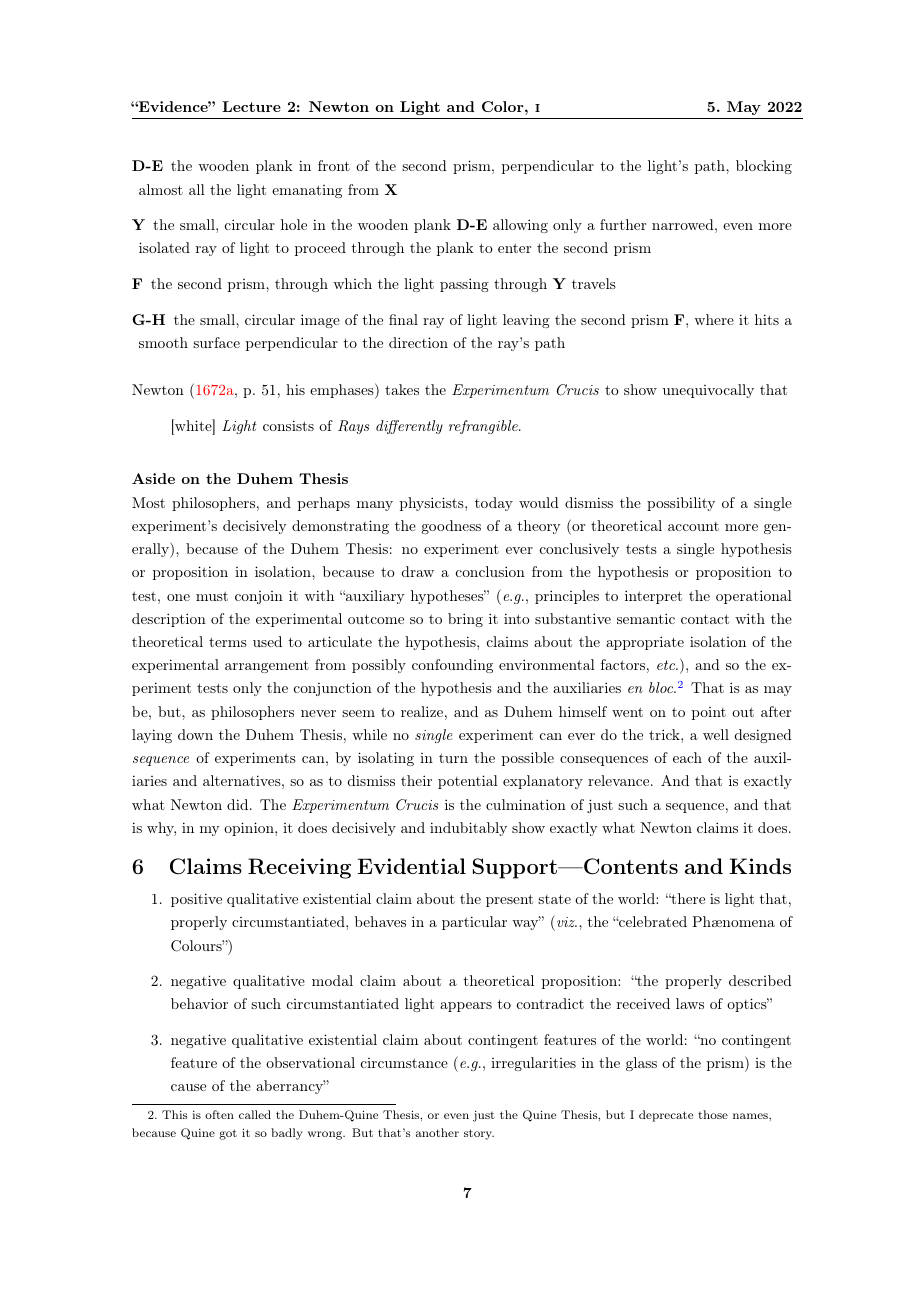 This screenshot has width=924, height=1308. What do you see at coordinates (228, 642) in the screenshot?
I see `terms` at bounding box center [228, 642].
